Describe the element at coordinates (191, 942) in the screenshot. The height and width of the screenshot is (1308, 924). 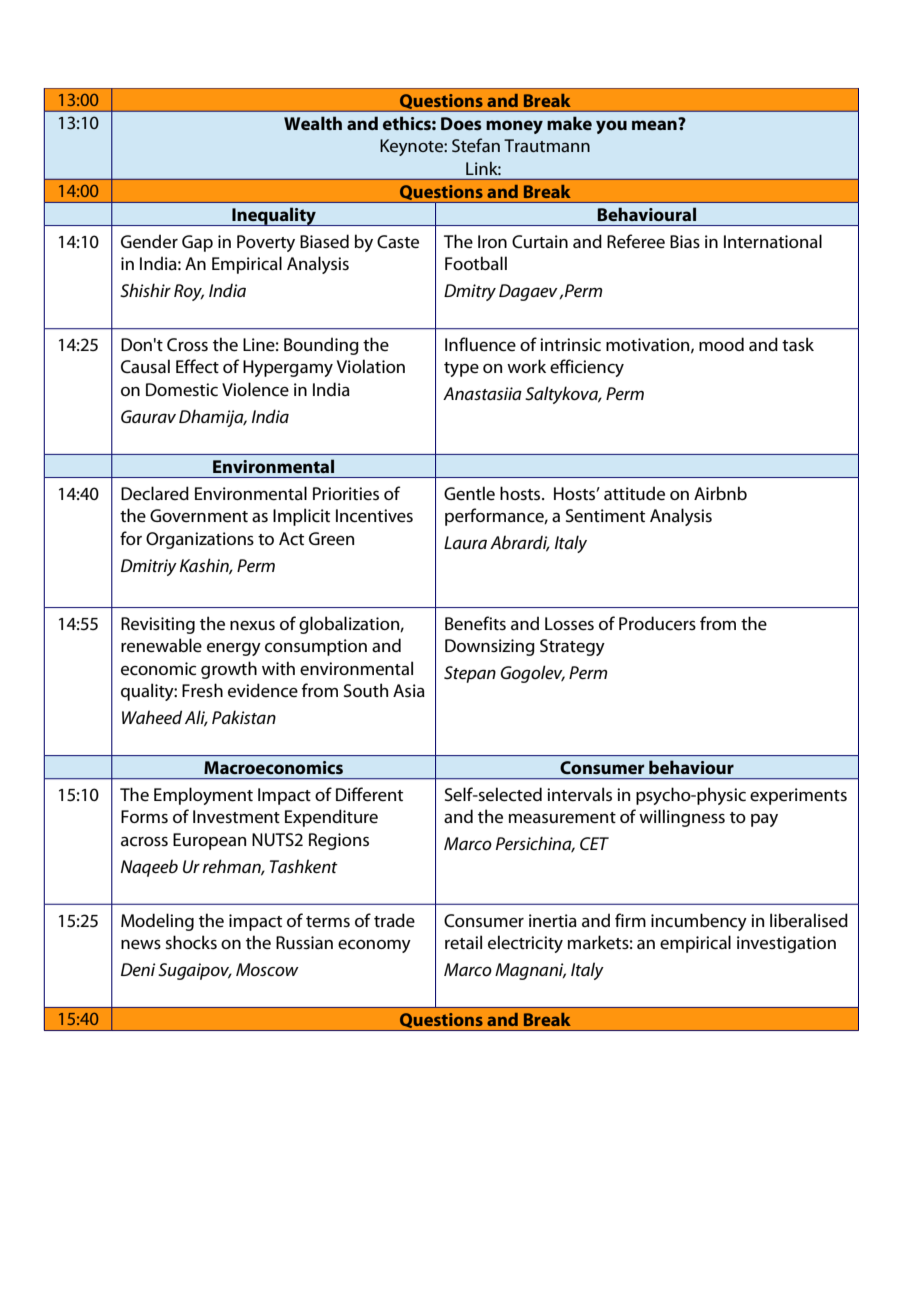
I see `shocks` at that location.
